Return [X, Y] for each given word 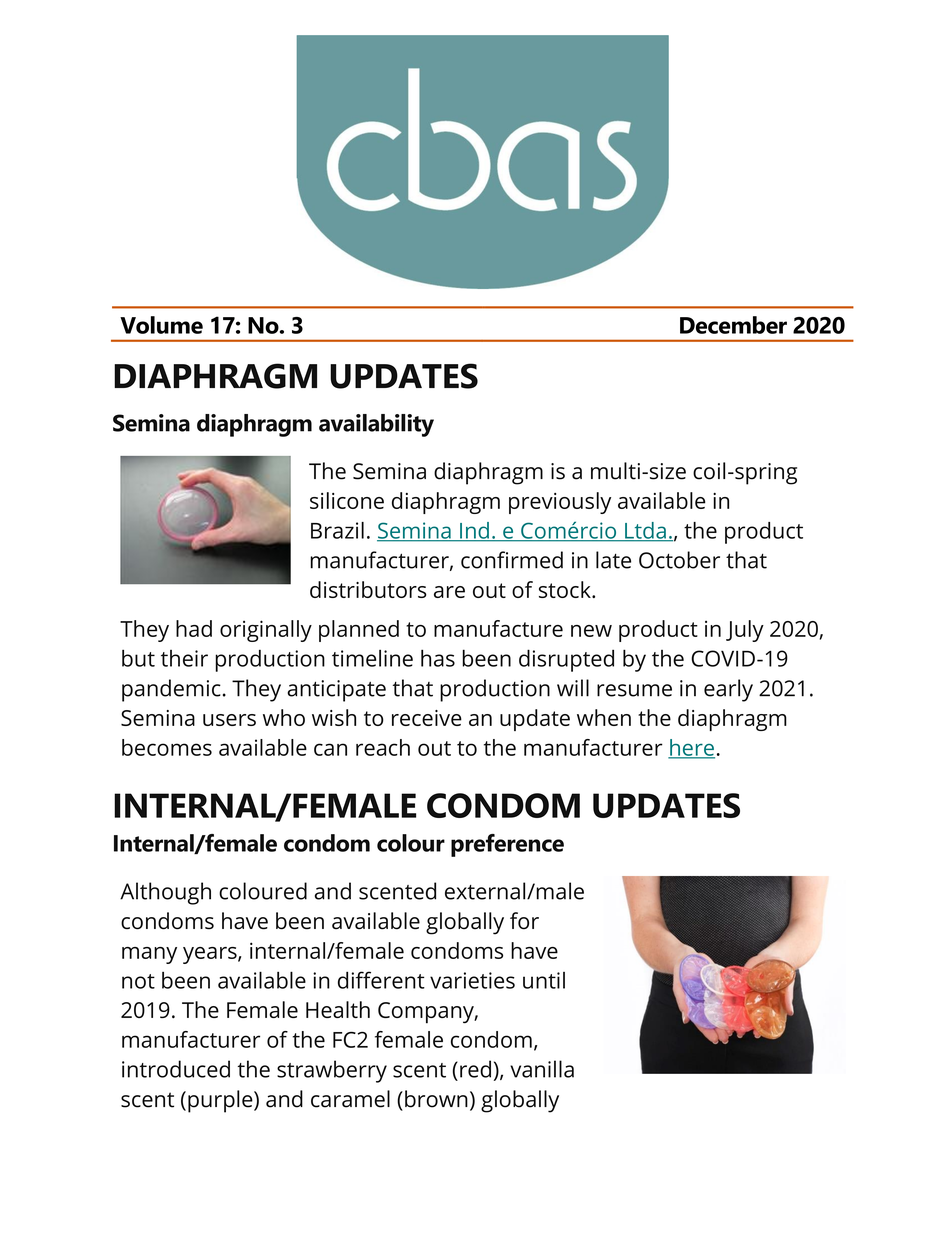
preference [507, 845]
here [691, 748]
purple [221, 1101]
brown [436, 1099]
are [449, 592]
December [733, 325]
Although [165, 893]
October [679, 560]
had [194, 628]
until [544, 980]
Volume [161, 325]
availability [376, 425]
